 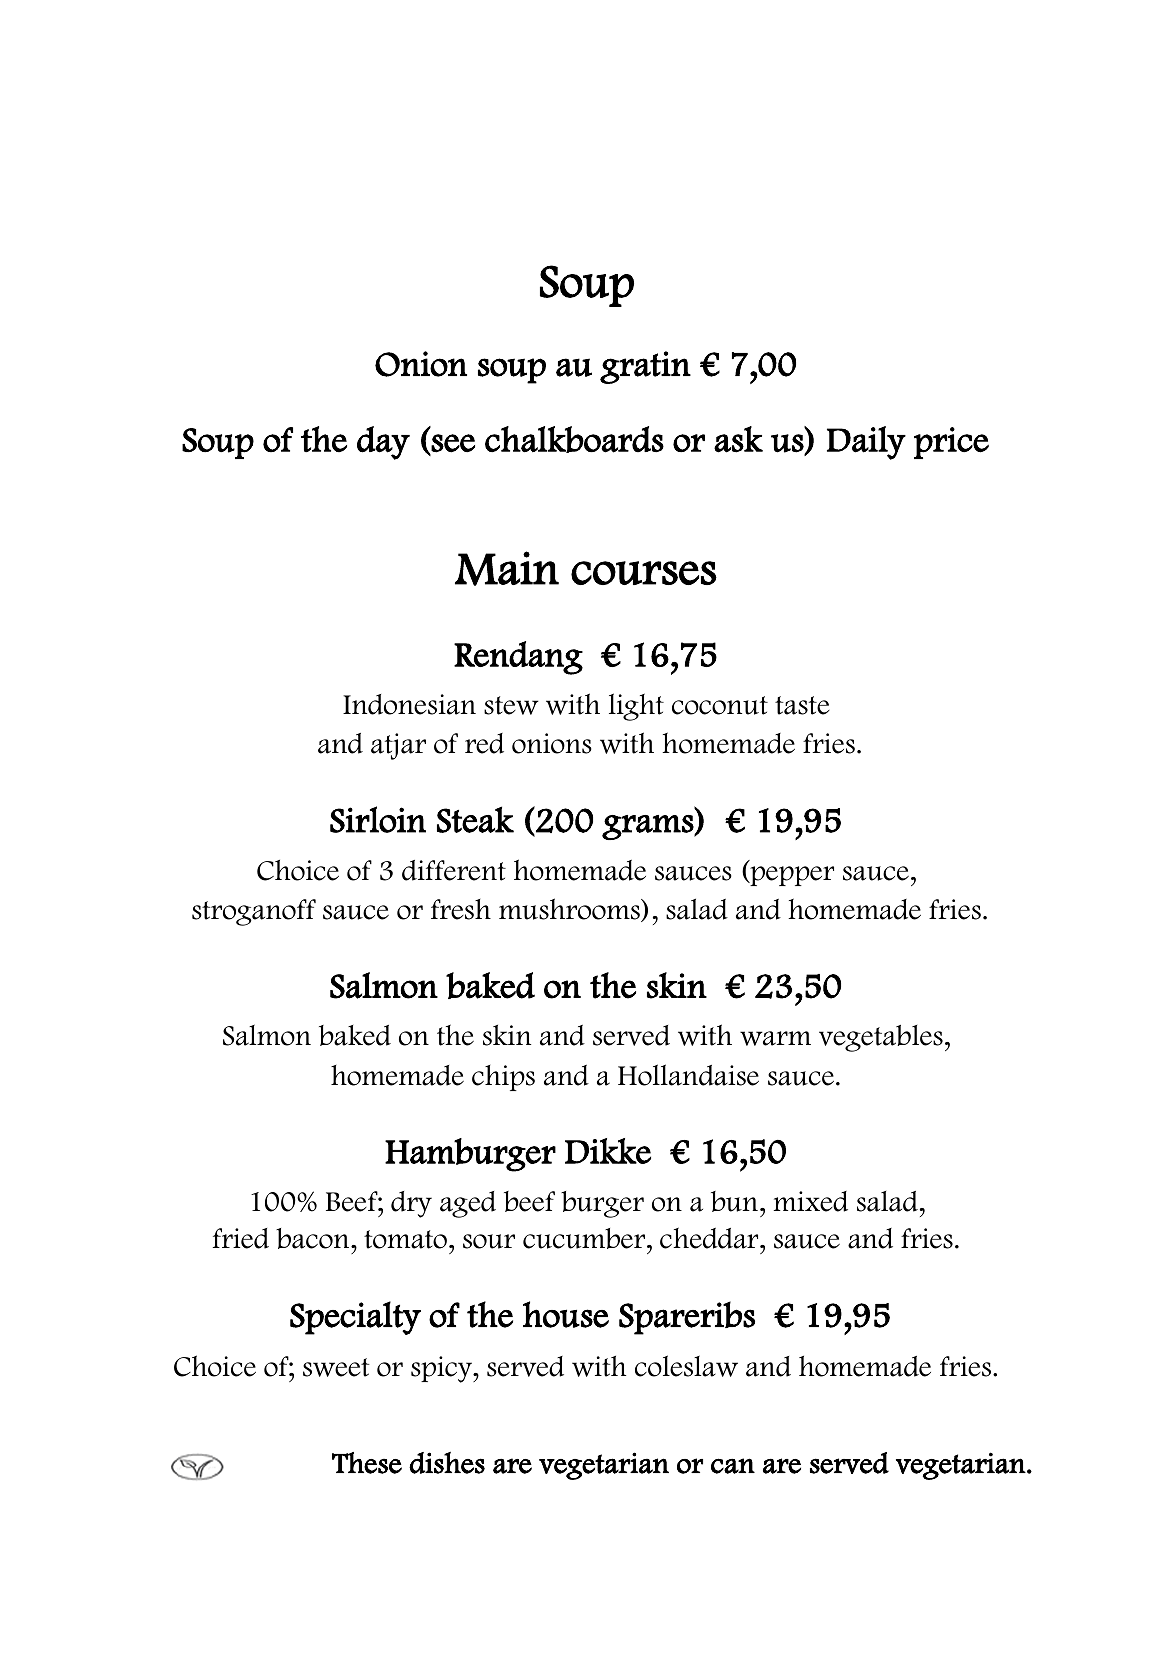 What do you see at coordinates (367, 1463) in the page?
I see `These` at bounding box center [367, 1463].
